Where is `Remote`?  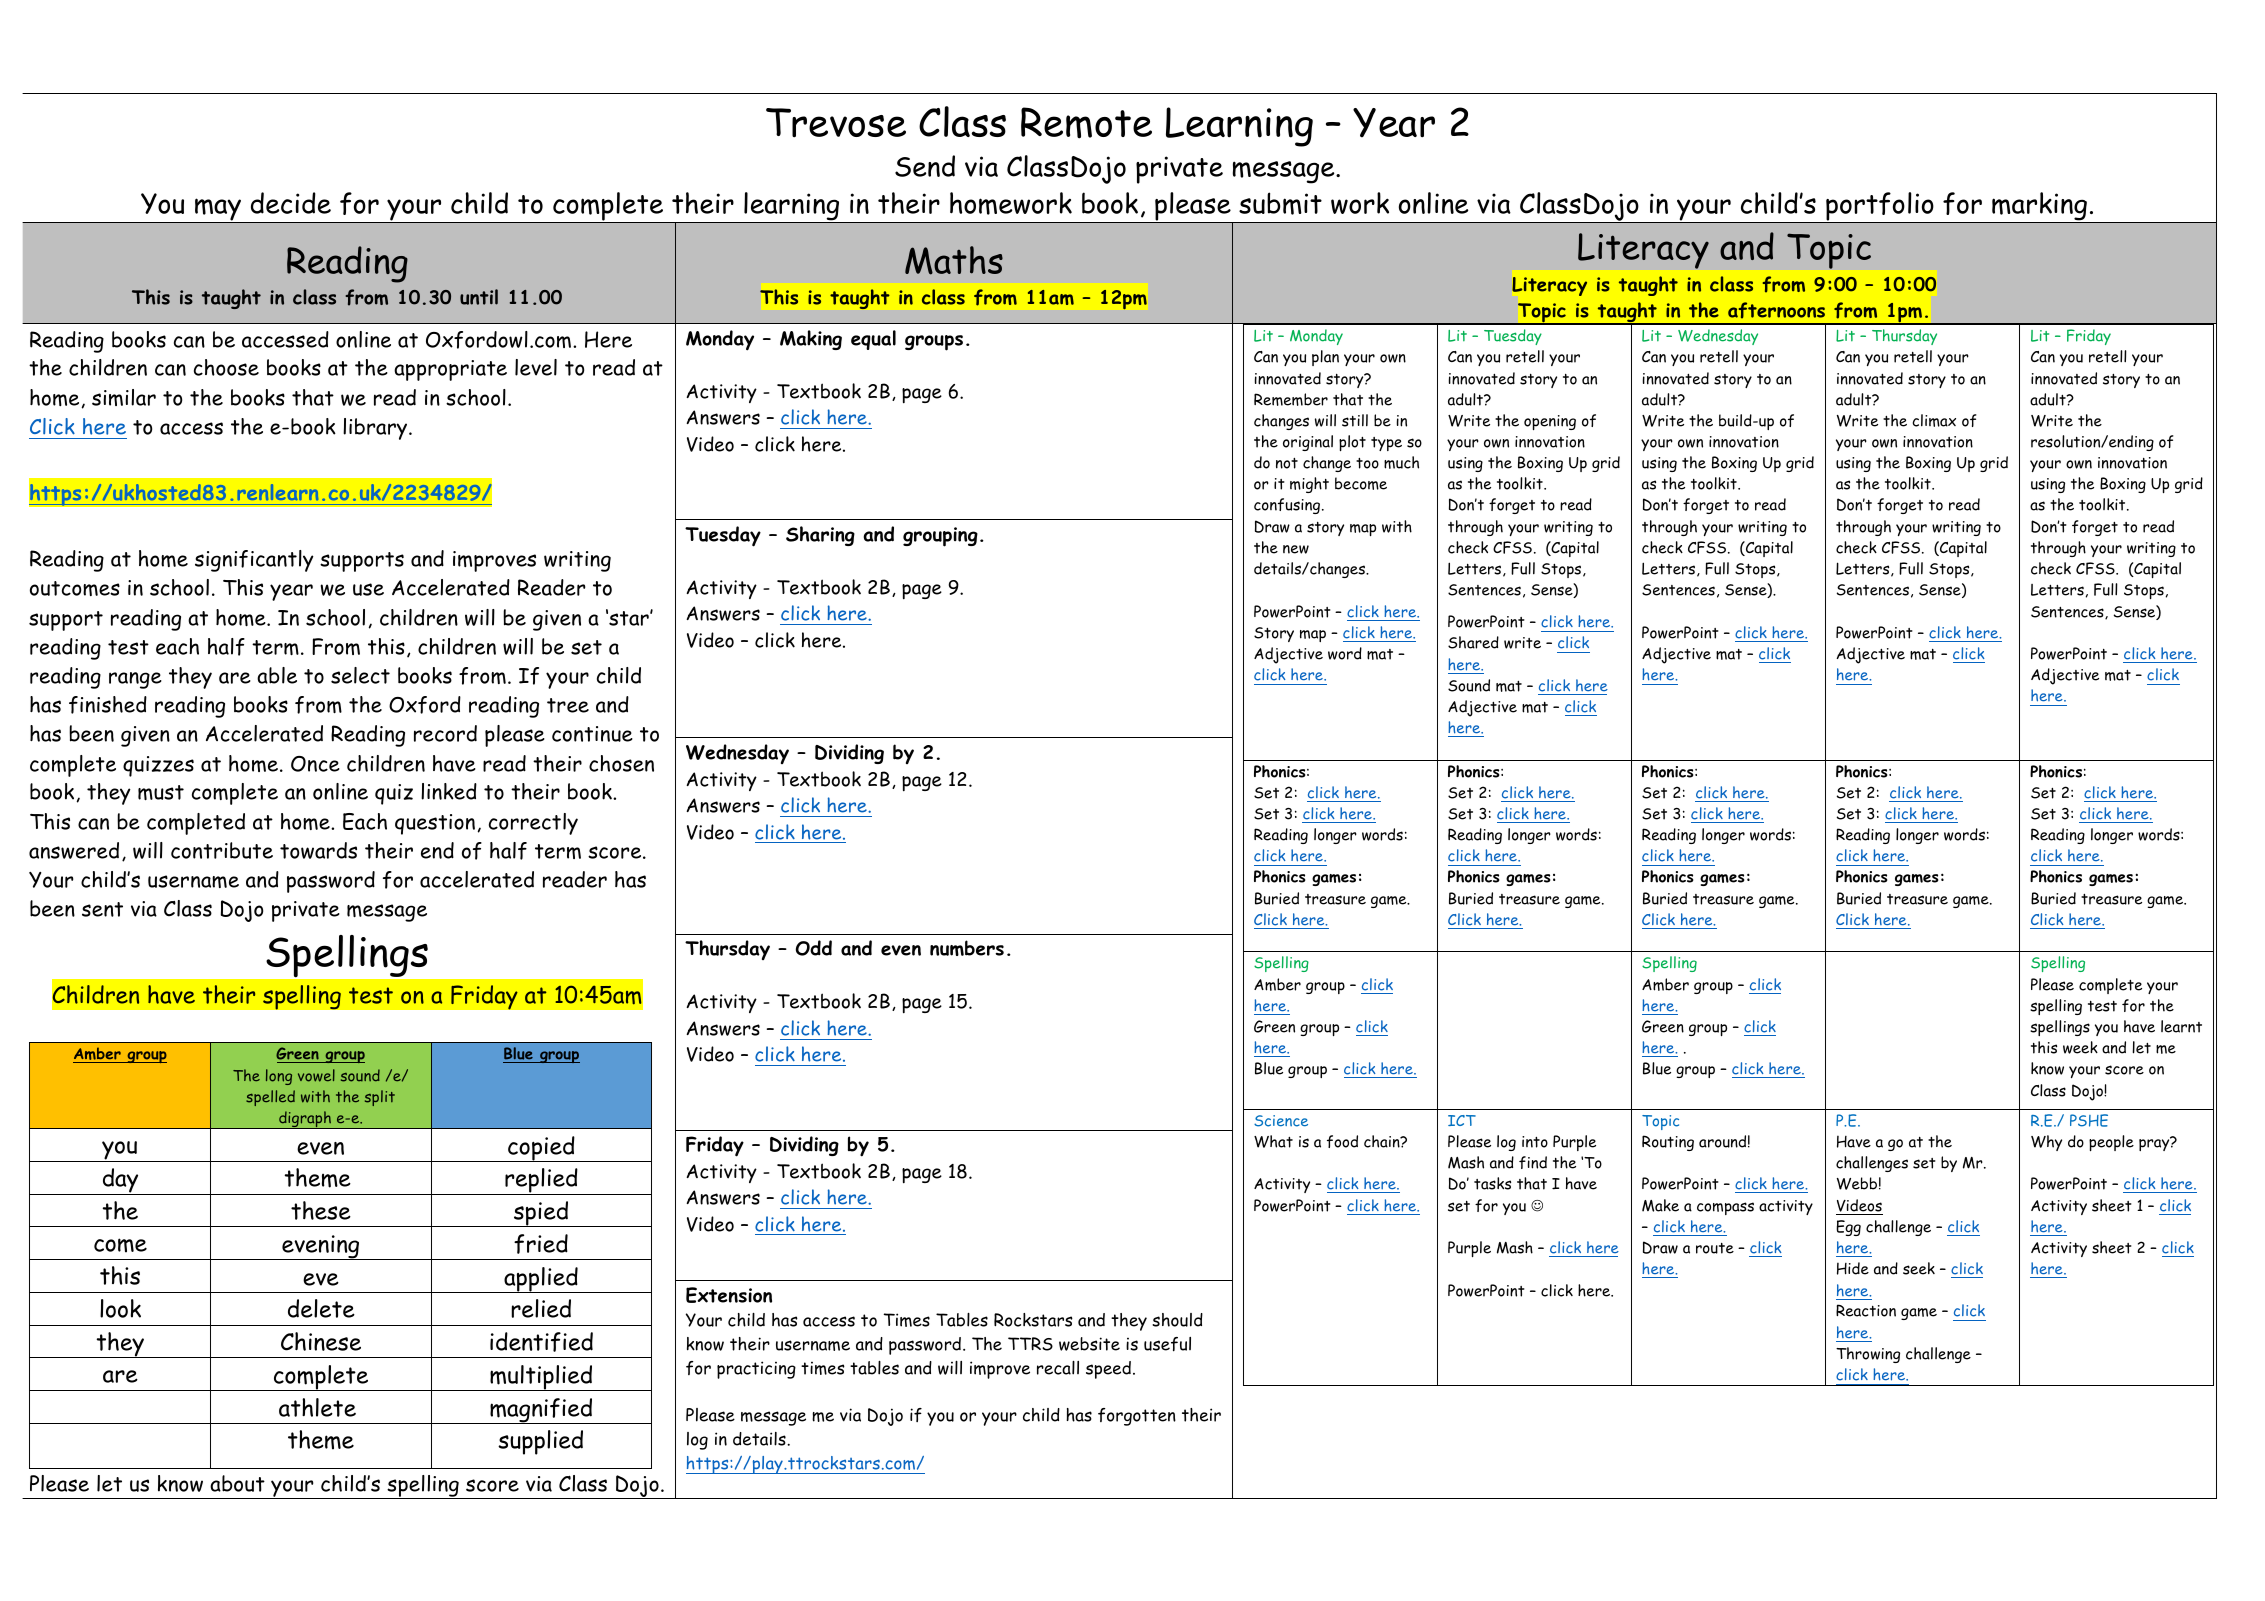 Remote is located at coordinates (1086, 123).
